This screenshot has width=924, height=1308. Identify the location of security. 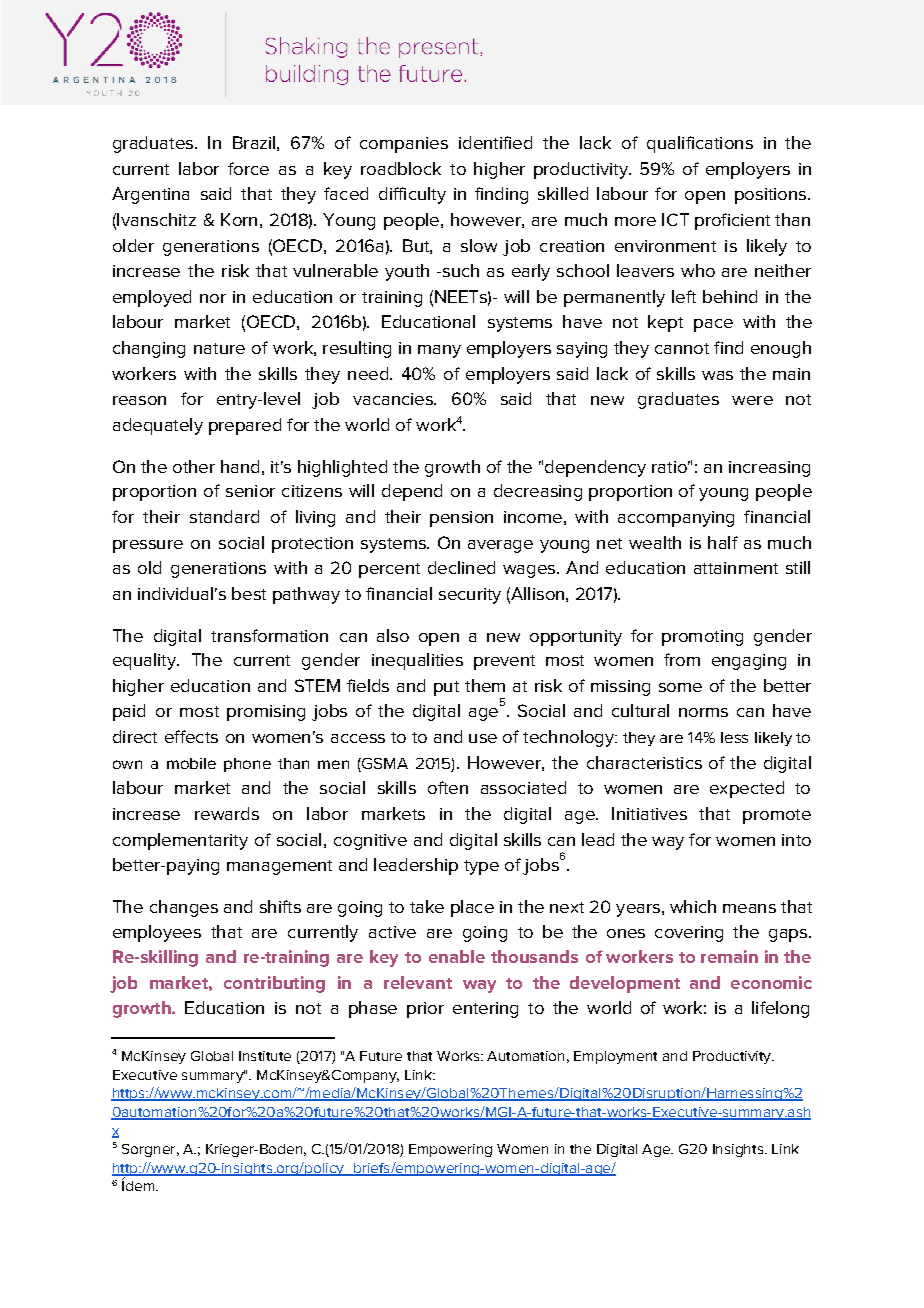
(470, 596).
